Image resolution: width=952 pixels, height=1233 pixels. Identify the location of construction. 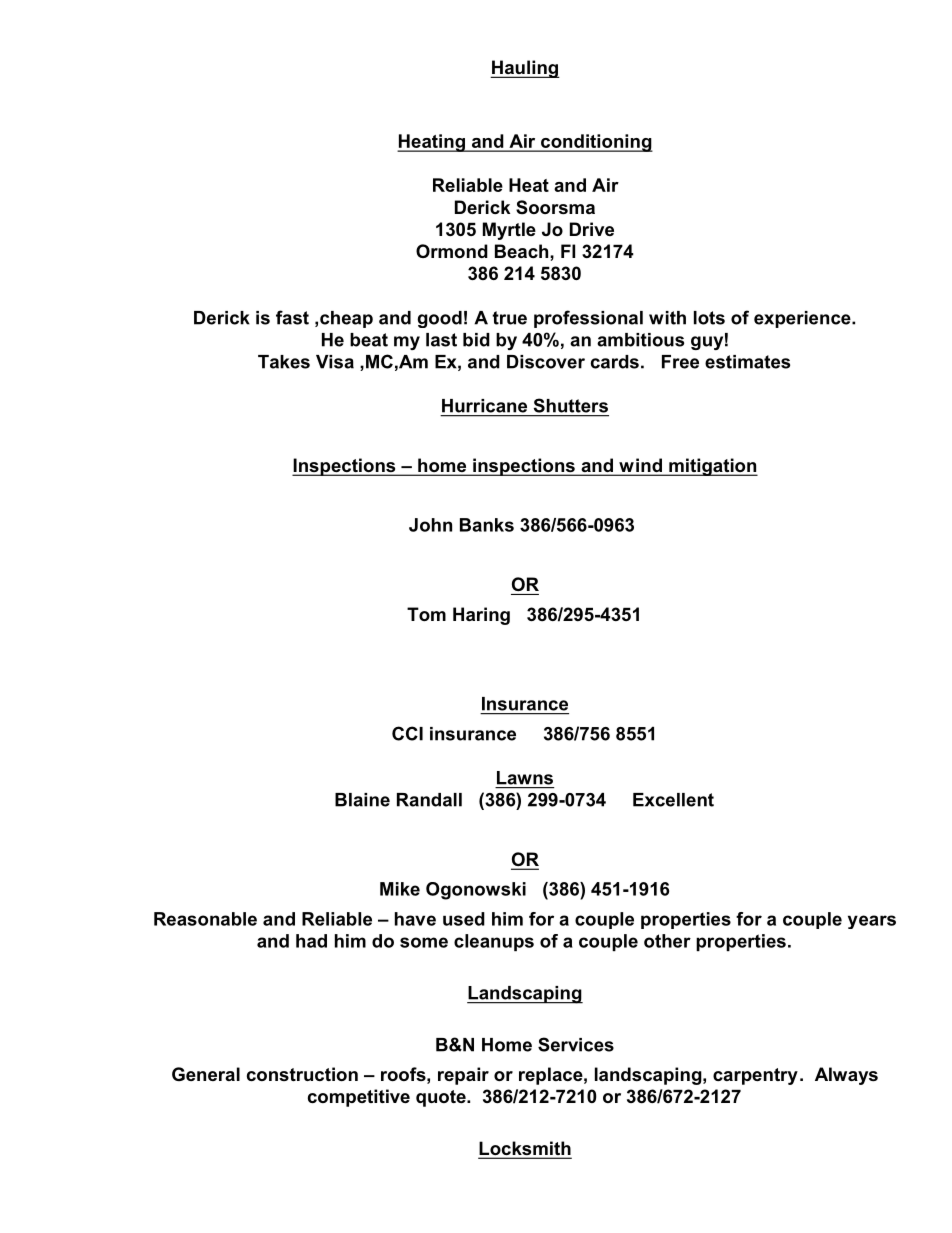
(302, 1074).
